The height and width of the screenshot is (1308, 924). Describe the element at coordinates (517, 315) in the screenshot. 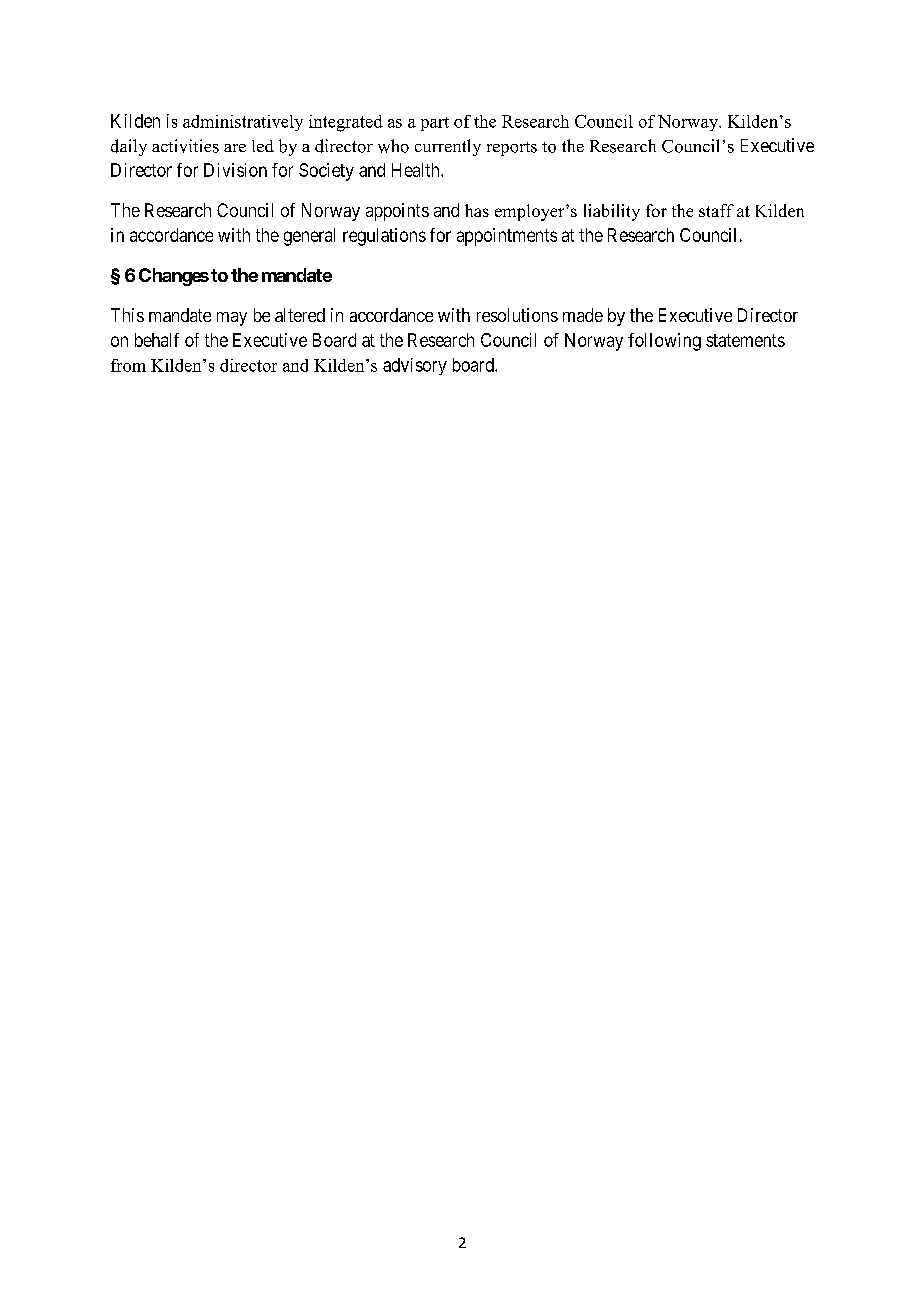

I see `resolutions` at that location.
